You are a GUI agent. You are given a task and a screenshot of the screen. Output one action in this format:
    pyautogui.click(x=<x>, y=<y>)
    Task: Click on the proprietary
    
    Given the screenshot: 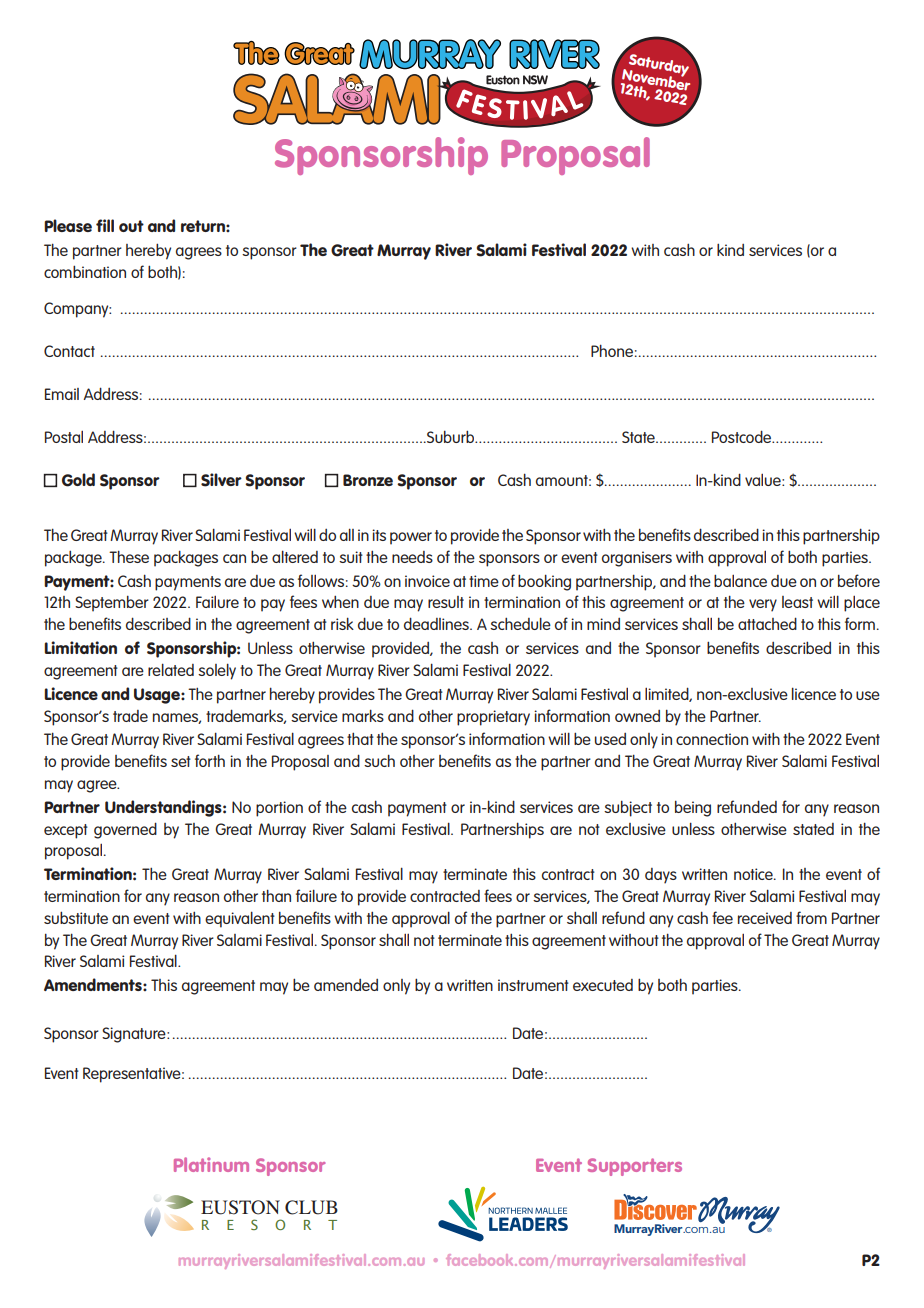 What is the action you would take?
    pyautogui.click(x=493, y=718)
